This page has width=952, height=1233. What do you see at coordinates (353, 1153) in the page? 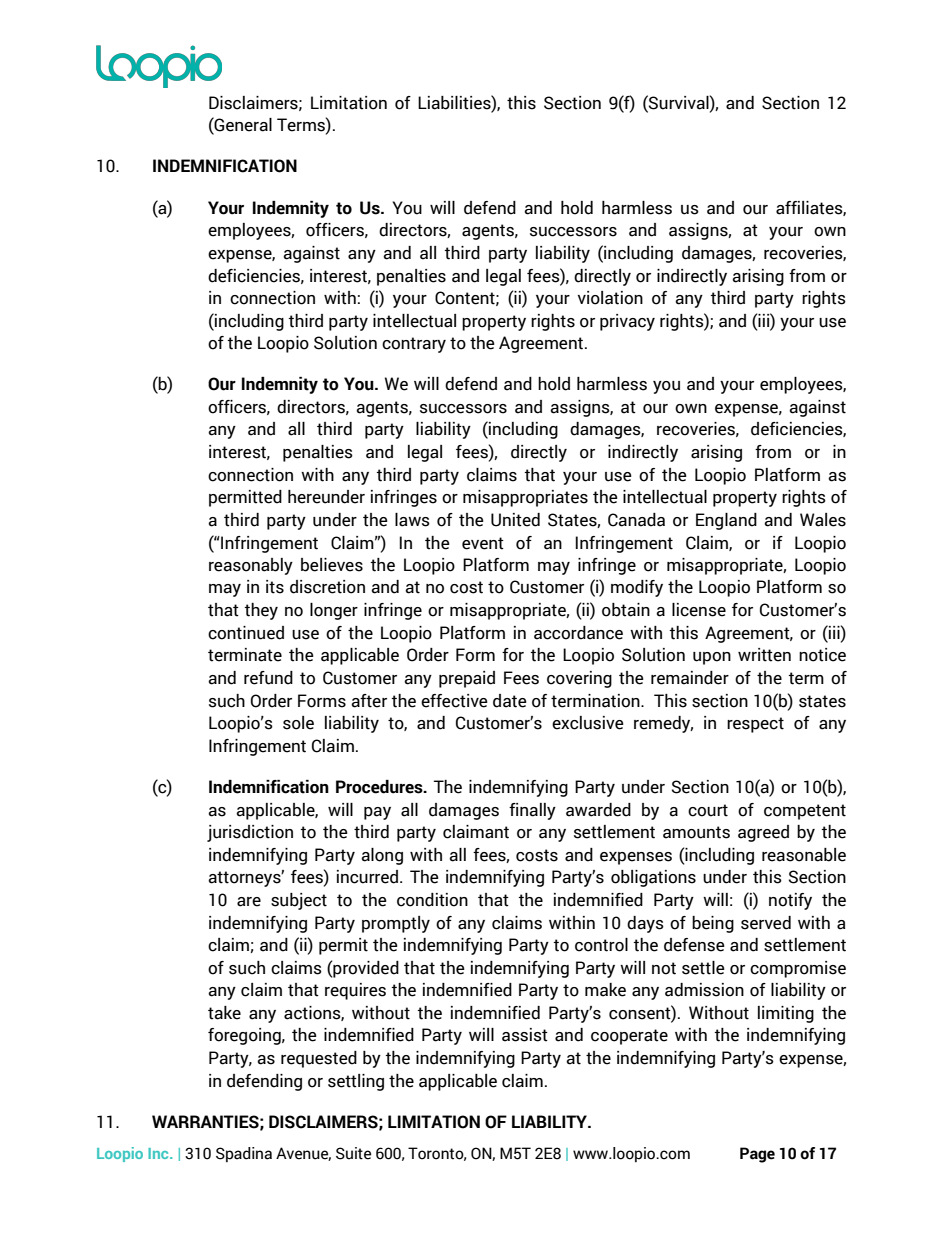
I see `Suite` at bounding box center [353, 1153].
